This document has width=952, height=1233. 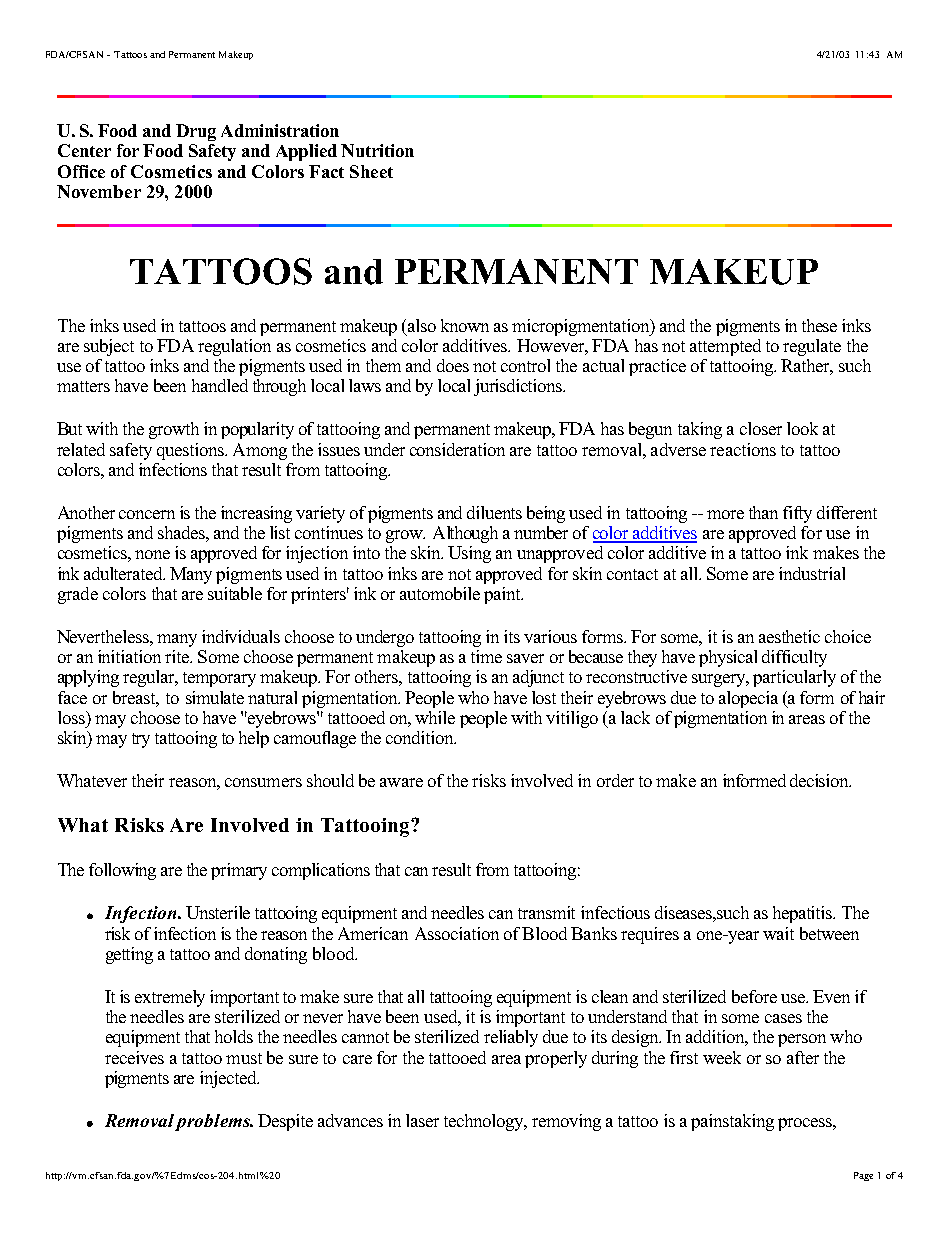 What do you see at coordinates (519, 387) in the document?
I see `jurisdictions` at bounding box center [519, 387].
